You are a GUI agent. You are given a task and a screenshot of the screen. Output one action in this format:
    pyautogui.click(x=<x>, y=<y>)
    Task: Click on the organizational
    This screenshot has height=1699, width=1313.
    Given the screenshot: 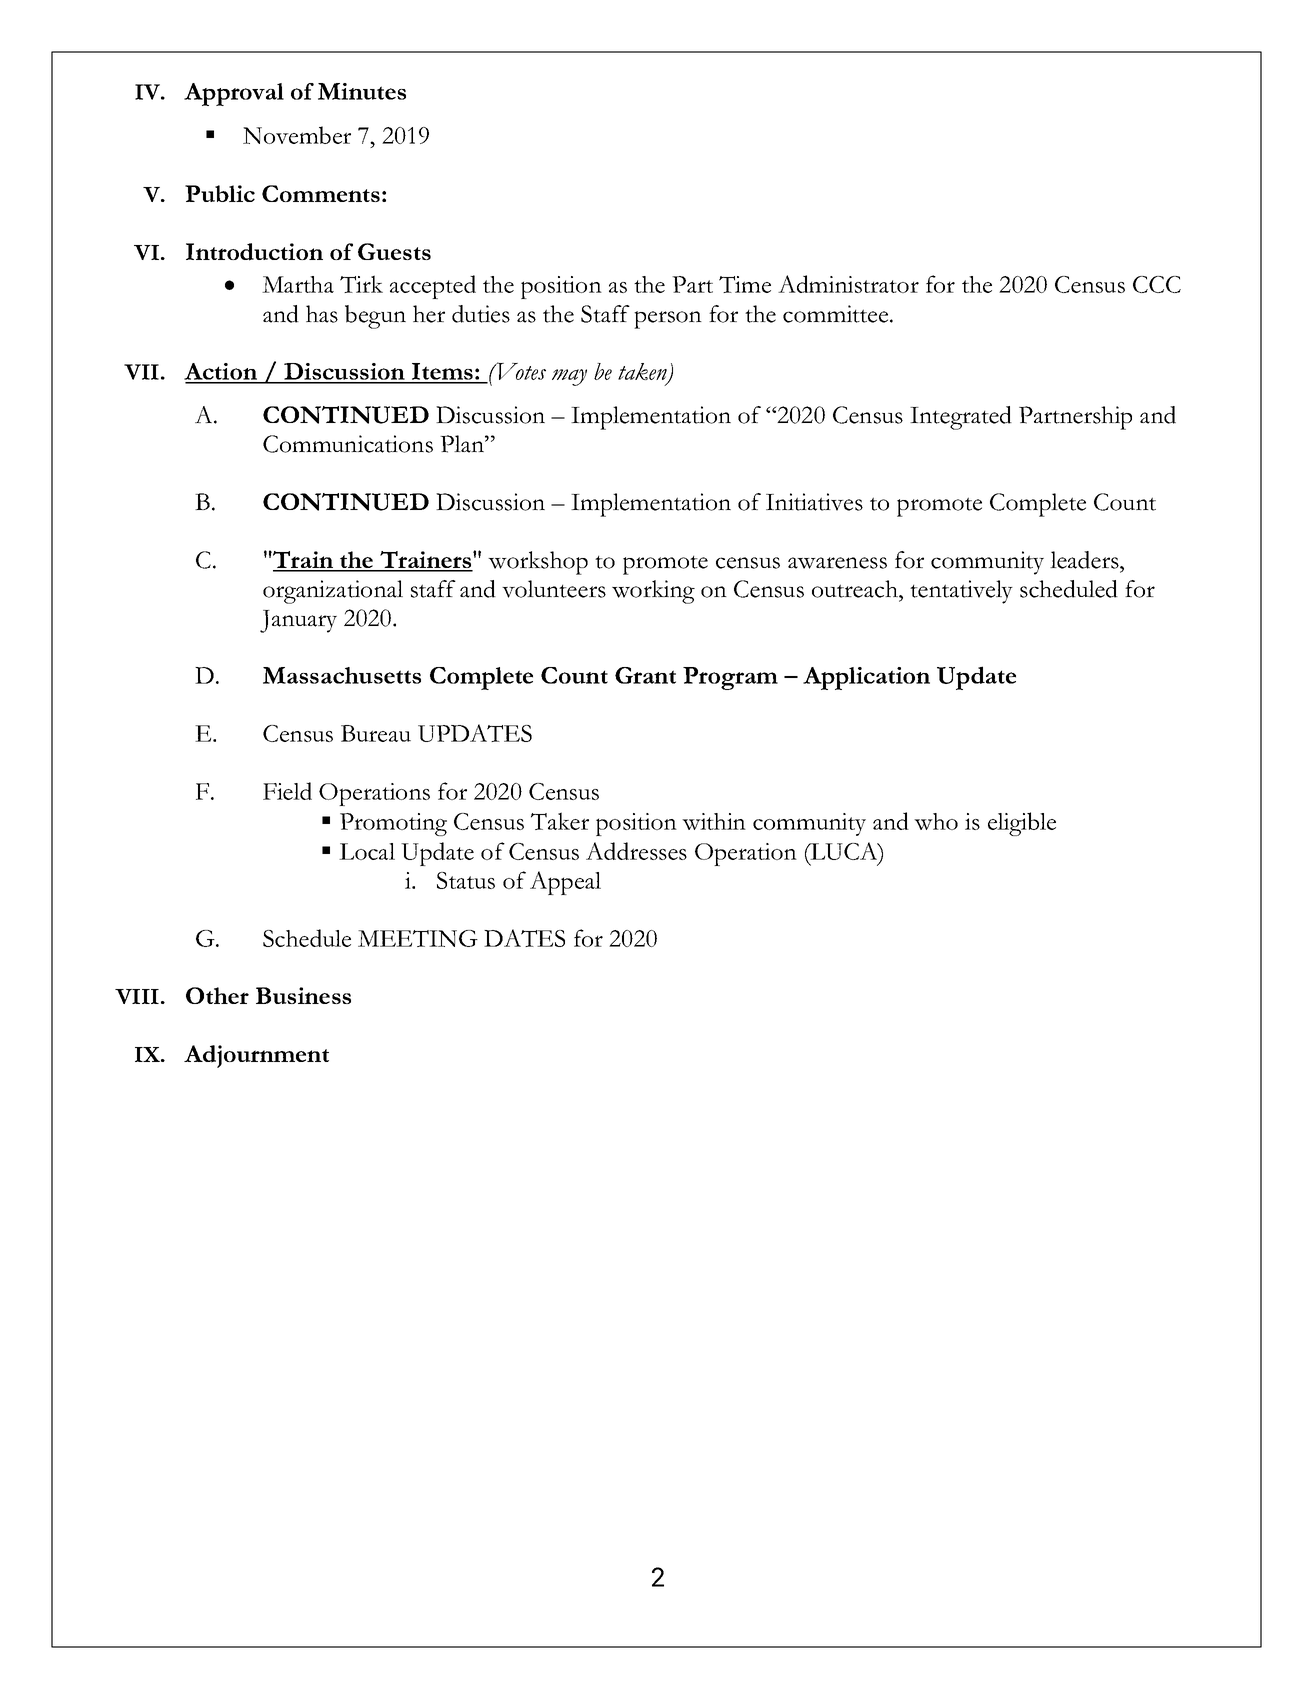 What is the action you would take?
    pyautogui.click(x=333, y=592)
